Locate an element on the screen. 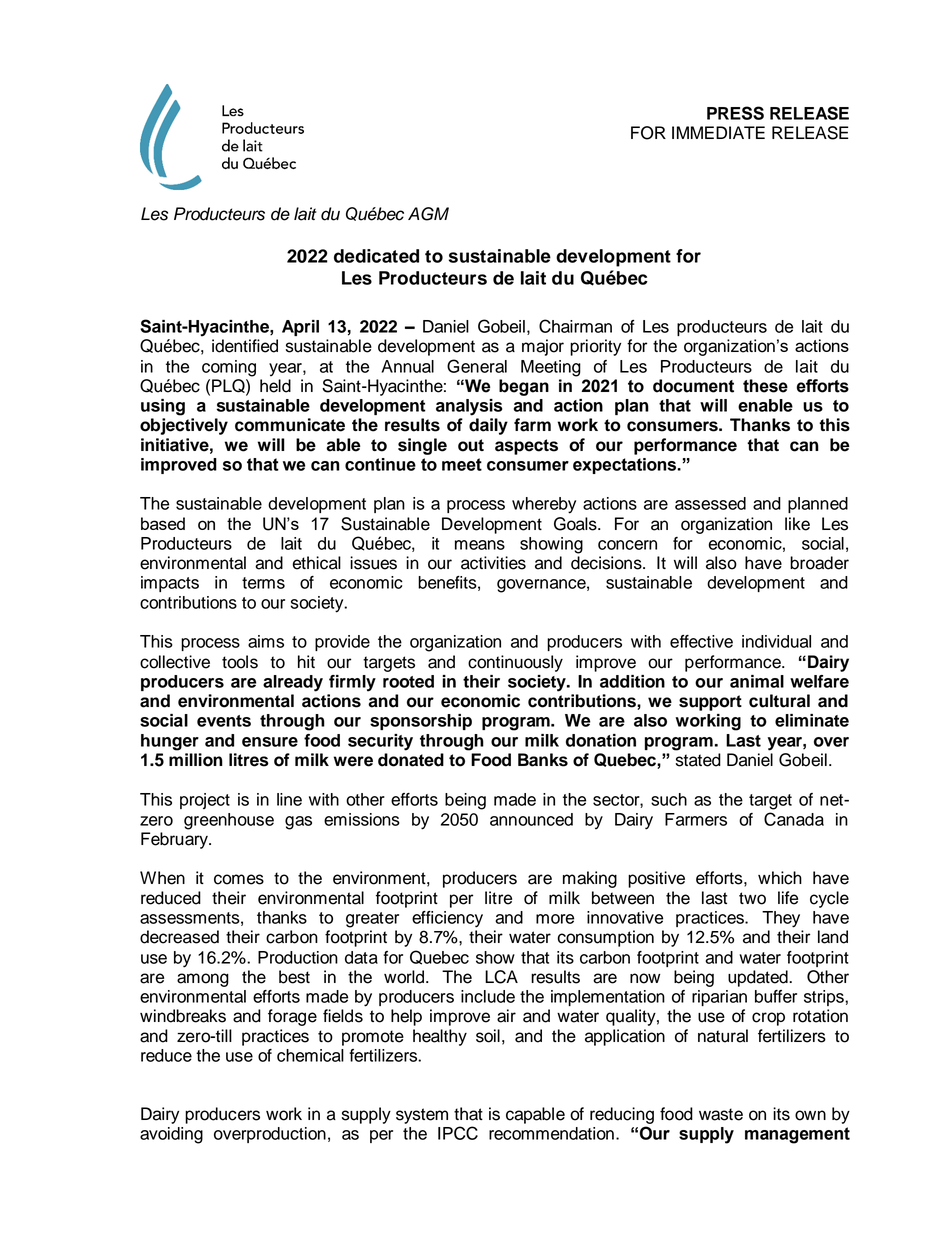 This screenshot has width=952, height=1233. these is located at coordinates (765, 386).
